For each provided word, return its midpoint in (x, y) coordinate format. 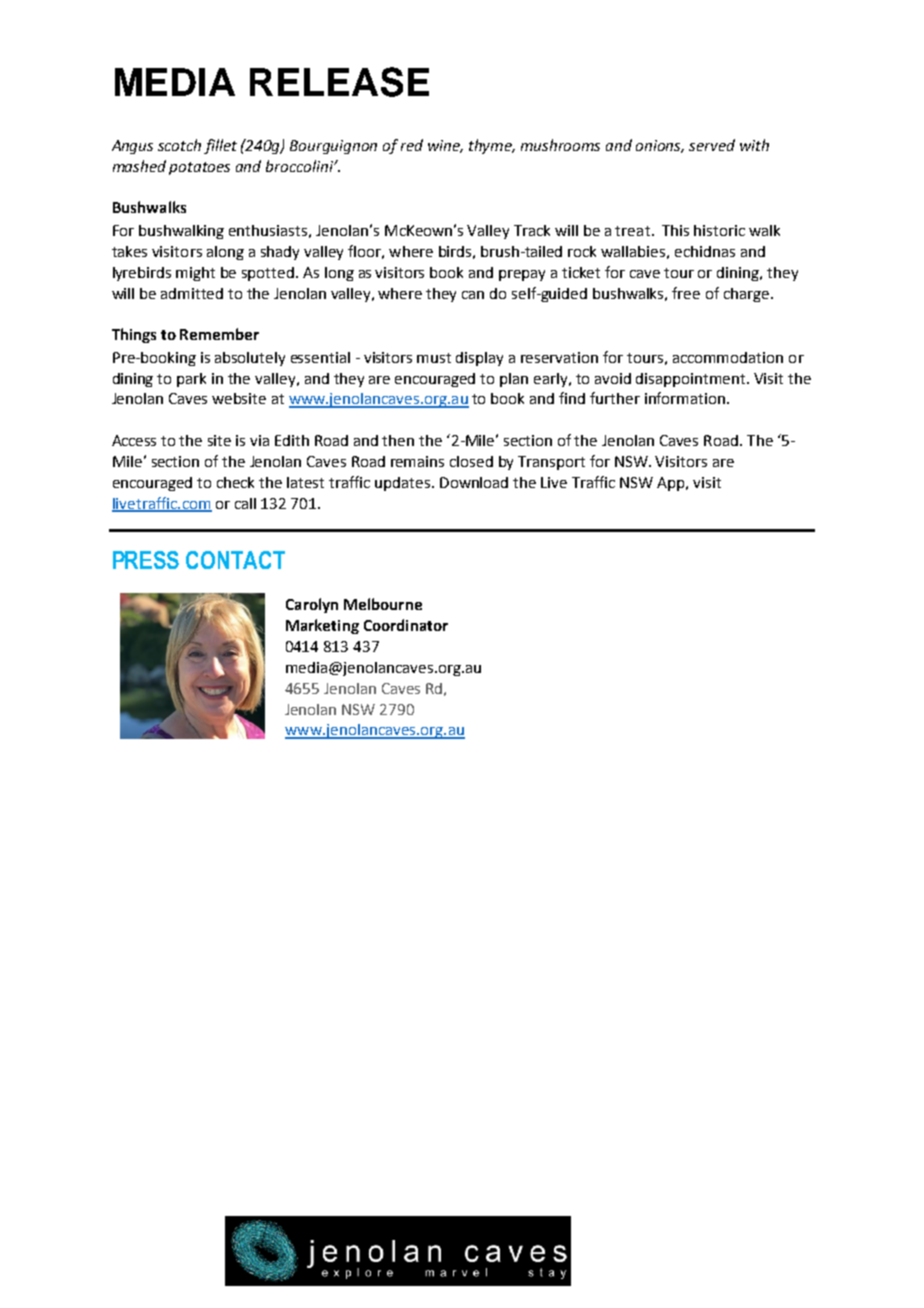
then (398, 440)
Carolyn (312, 605)
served (712, 145)
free (686, 293)
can (473, 295)
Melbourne (383, 604)
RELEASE (339, 82)
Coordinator (406, 625)
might (195, 274)
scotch (179, 145)
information (685, 398)
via (259, 440)
